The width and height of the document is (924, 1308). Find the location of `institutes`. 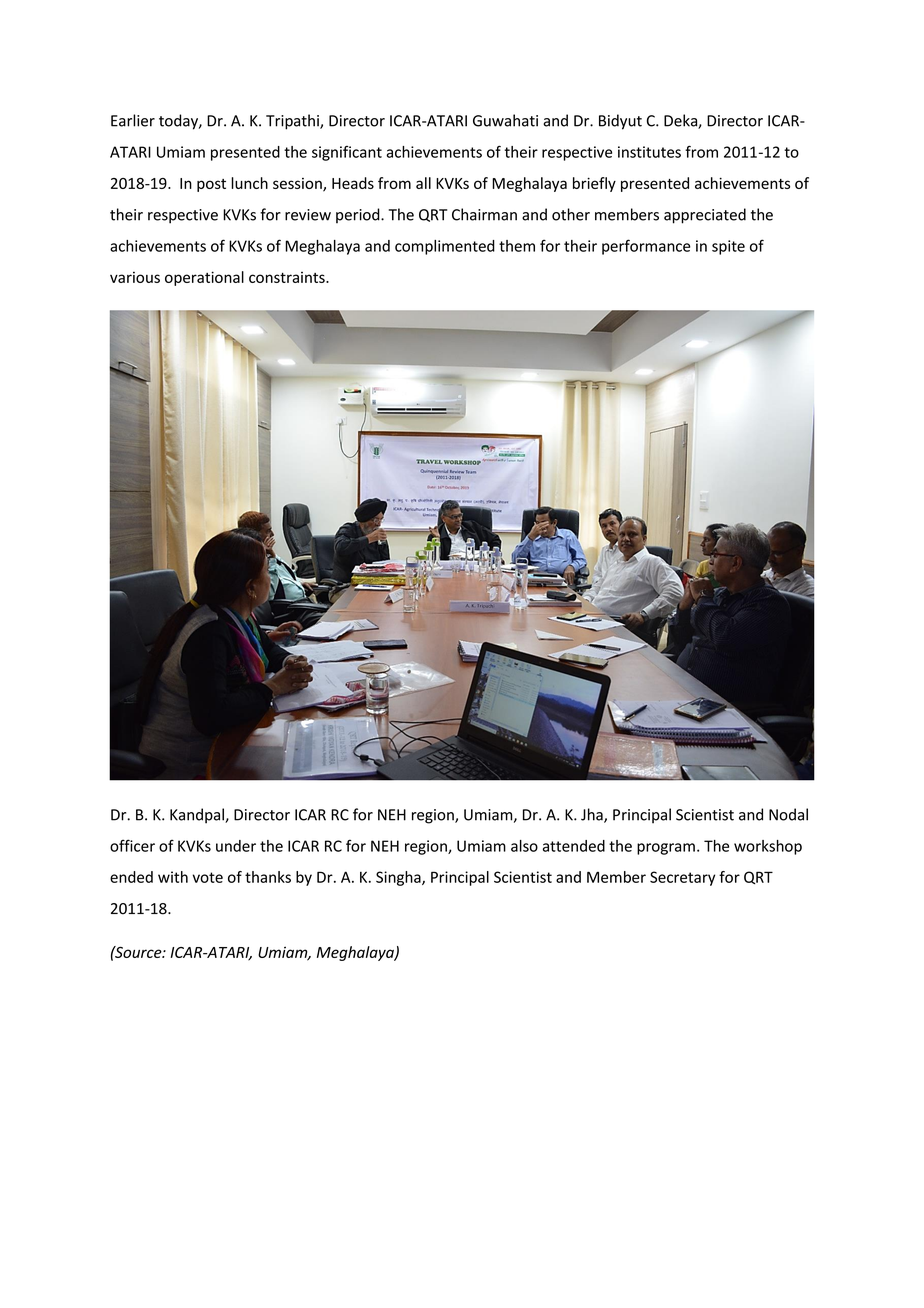

institutes is located at coordinates (649, 152).
